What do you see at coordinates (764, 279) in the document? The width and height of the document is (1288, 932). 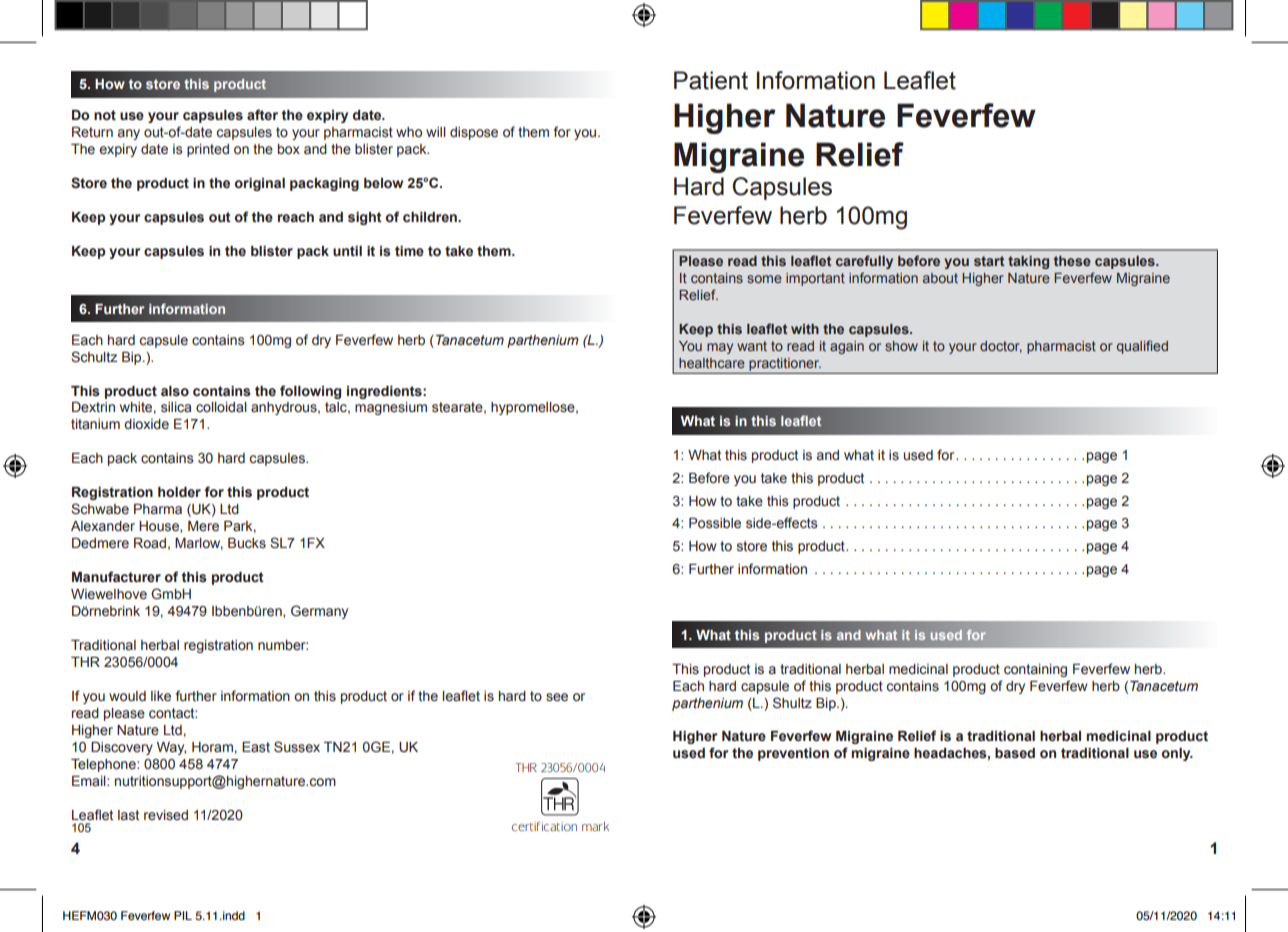 I see `some` at bounding box center [764, 279].
